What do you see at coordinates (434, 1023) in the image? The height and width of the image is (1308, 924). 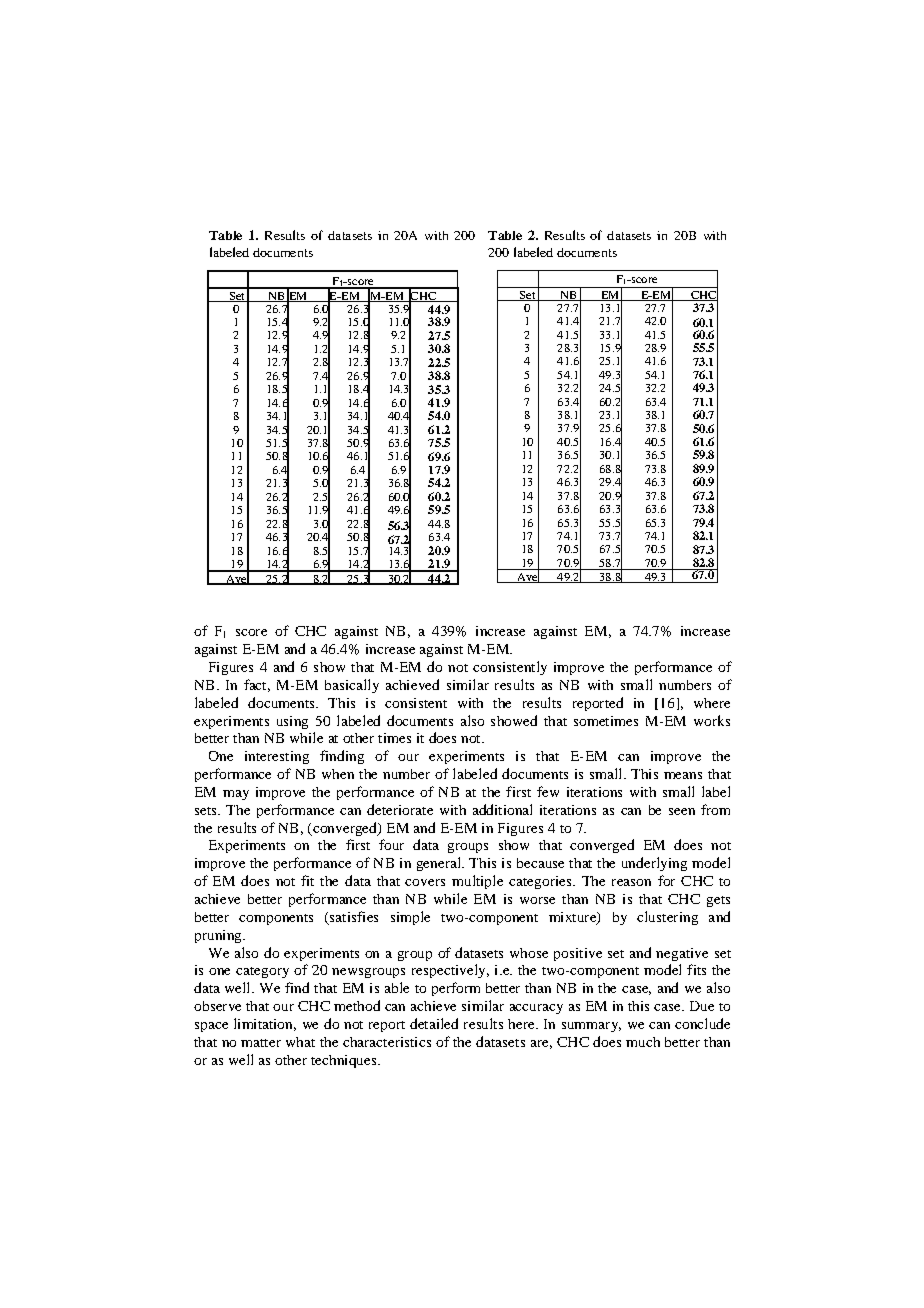 I see `detailed` at bounding box center [434, 1023].
